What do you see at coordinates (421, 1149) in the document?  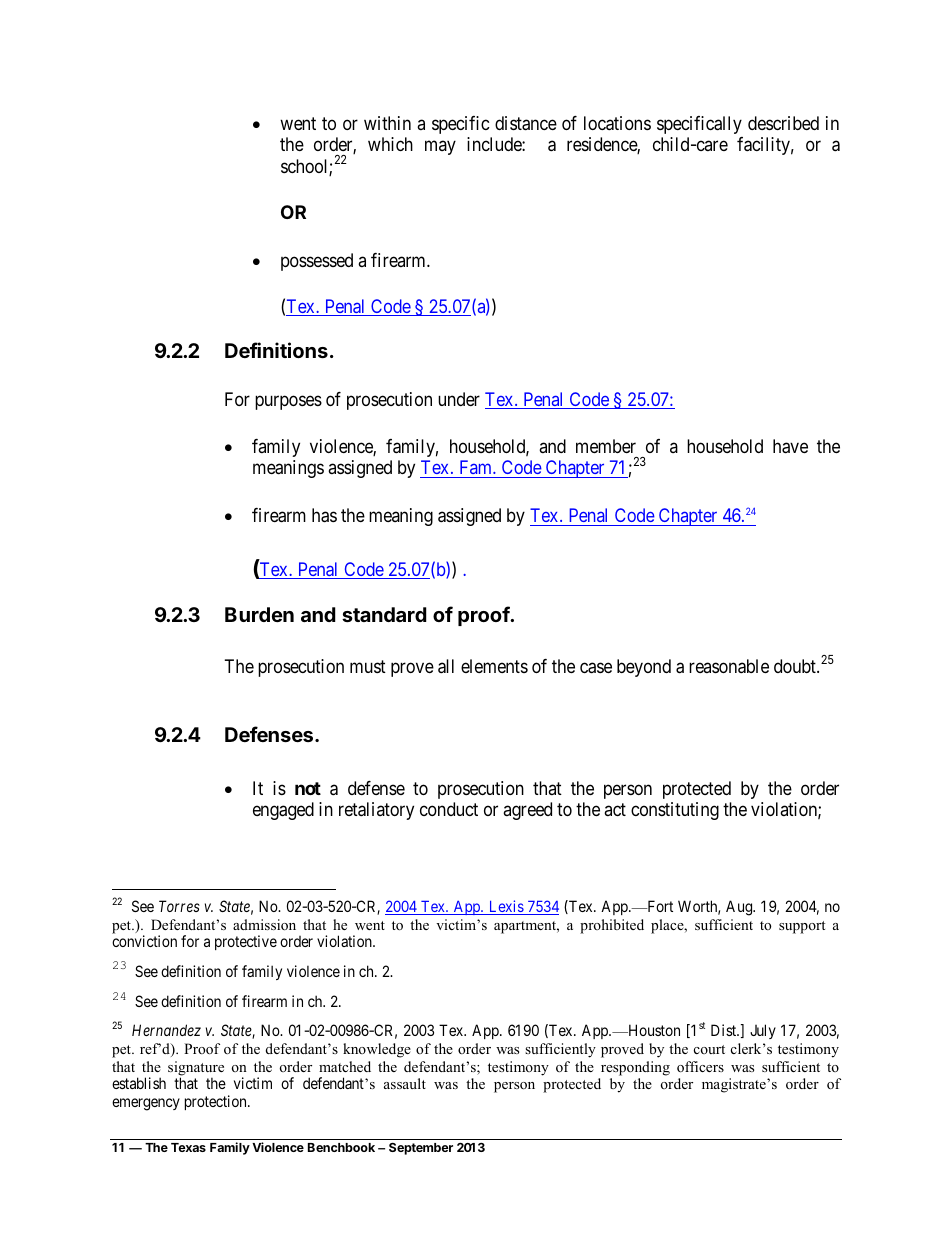 I see `September` at bounding box center [421, 1149].
